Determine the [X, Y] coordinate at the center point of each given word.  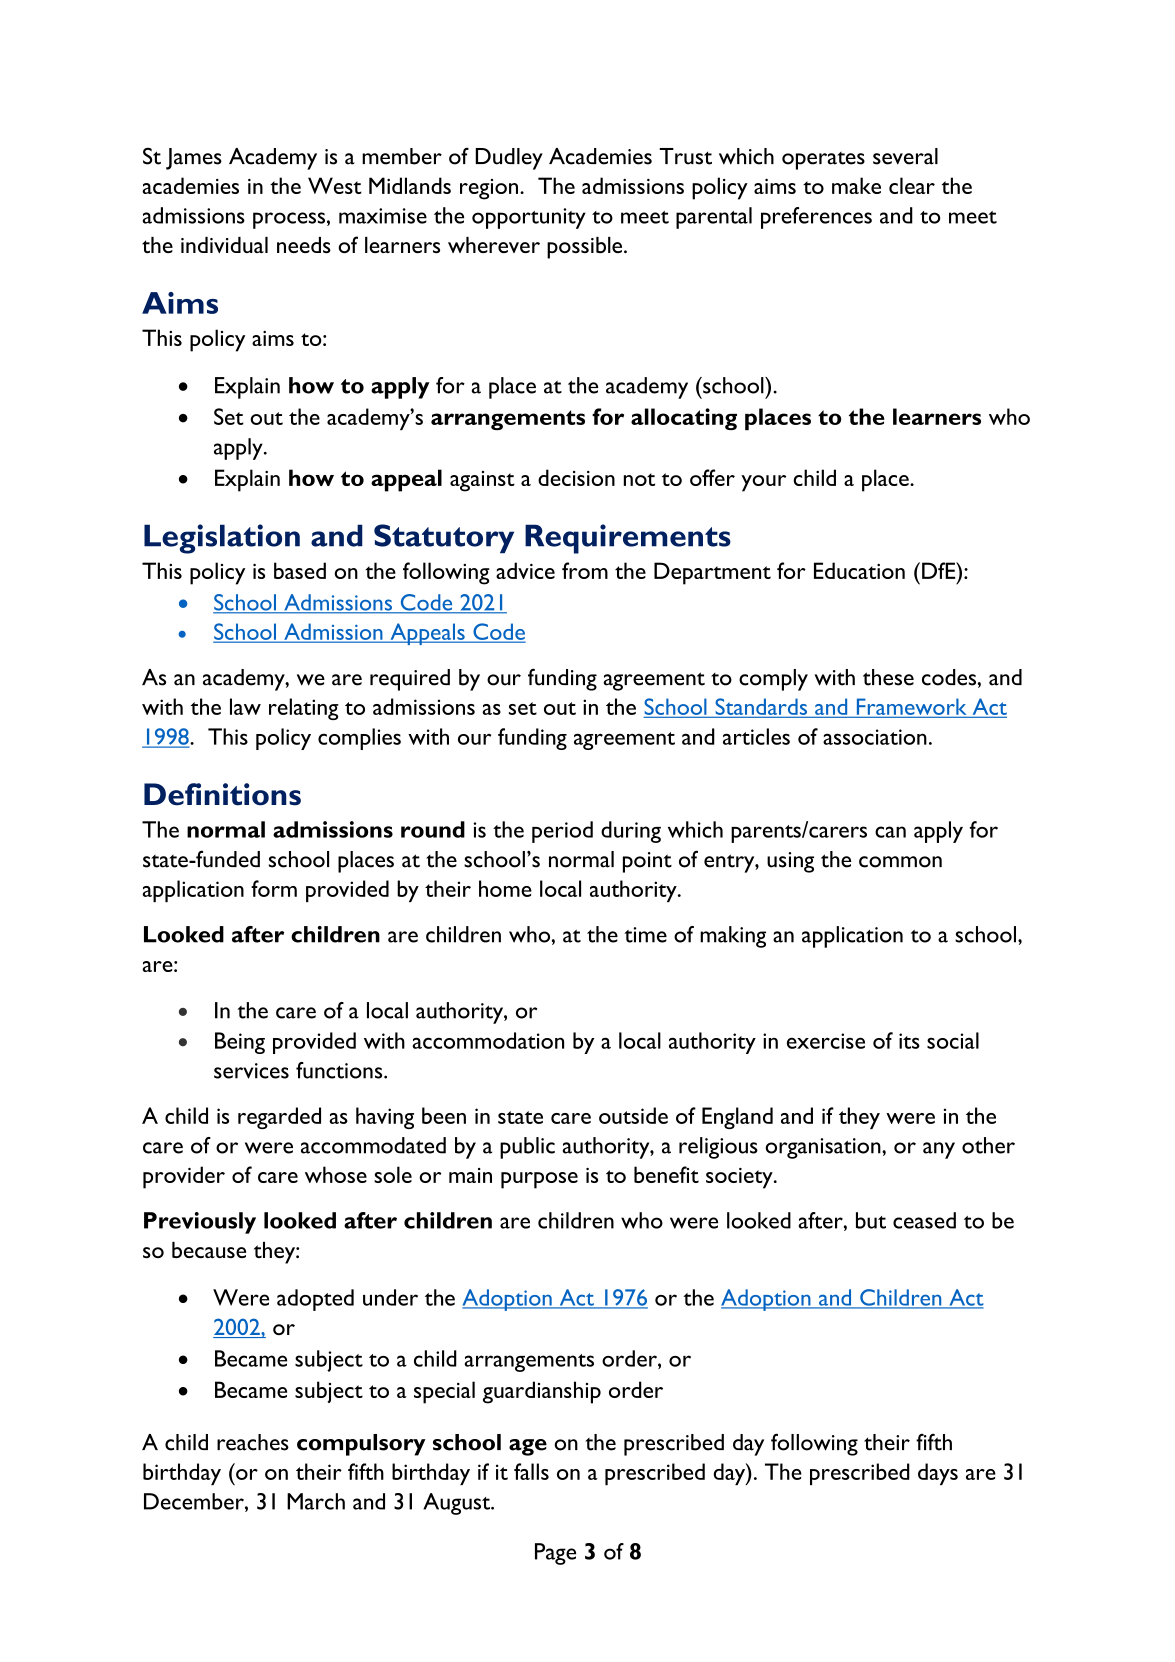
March [316, 1501]
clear [912, 185]
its [909, 1041]
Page [555, 1554]
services [251, 1071]
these [888, 677]
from [585, 570]
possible [586, 248]
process [289, 220]
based [300, 570]
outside [633, 1115]
